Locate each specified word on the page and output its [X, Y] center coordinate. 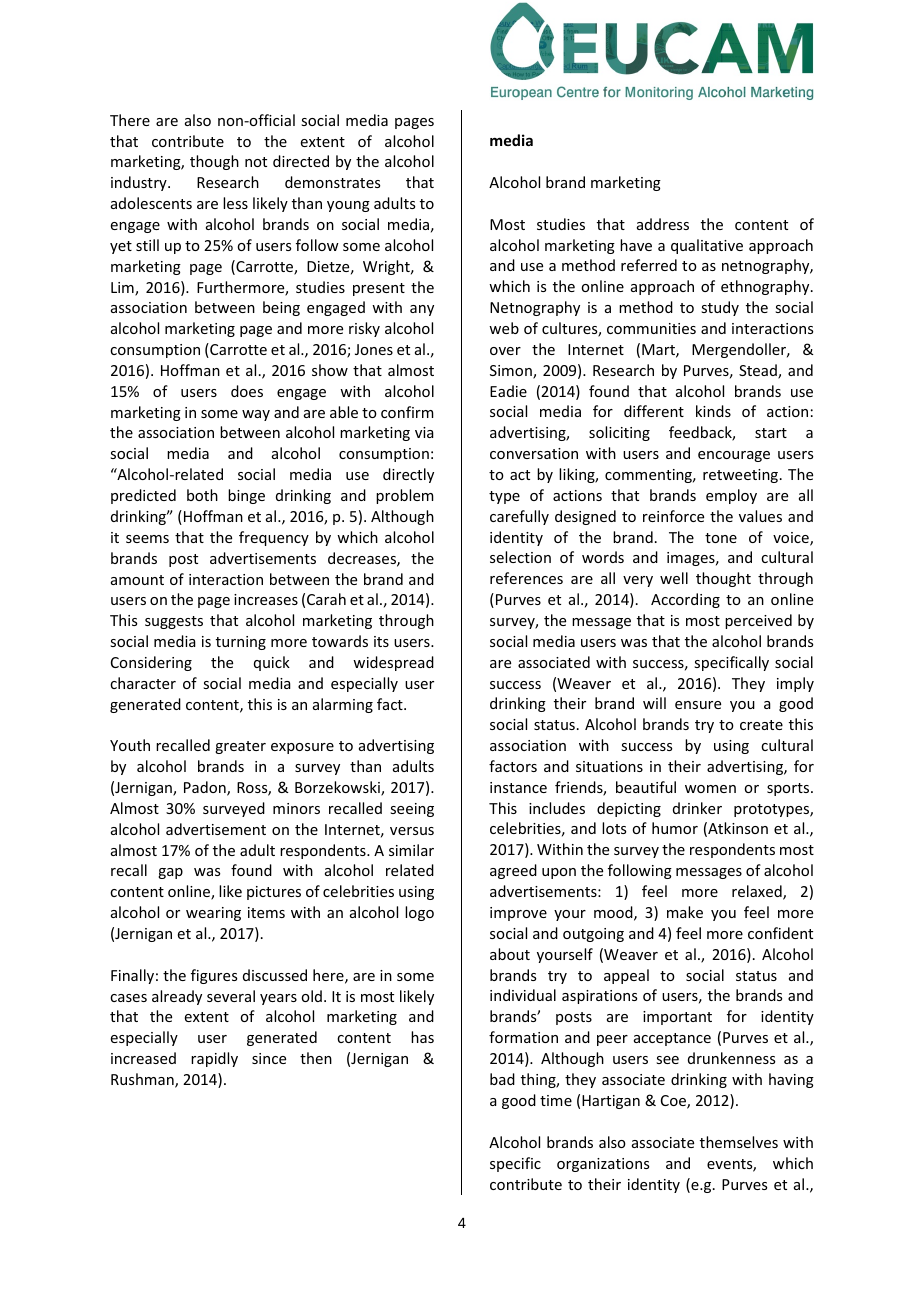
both [202, 495]
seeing [412, 810]
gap [170, 873]
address [663, 224]
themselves [739, 1142]
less [235, 203]
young [348, 206]
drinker [697, 808]
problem [405, 496]
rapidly [214, 1059]
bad [502, 1079]
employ [731, 496]
